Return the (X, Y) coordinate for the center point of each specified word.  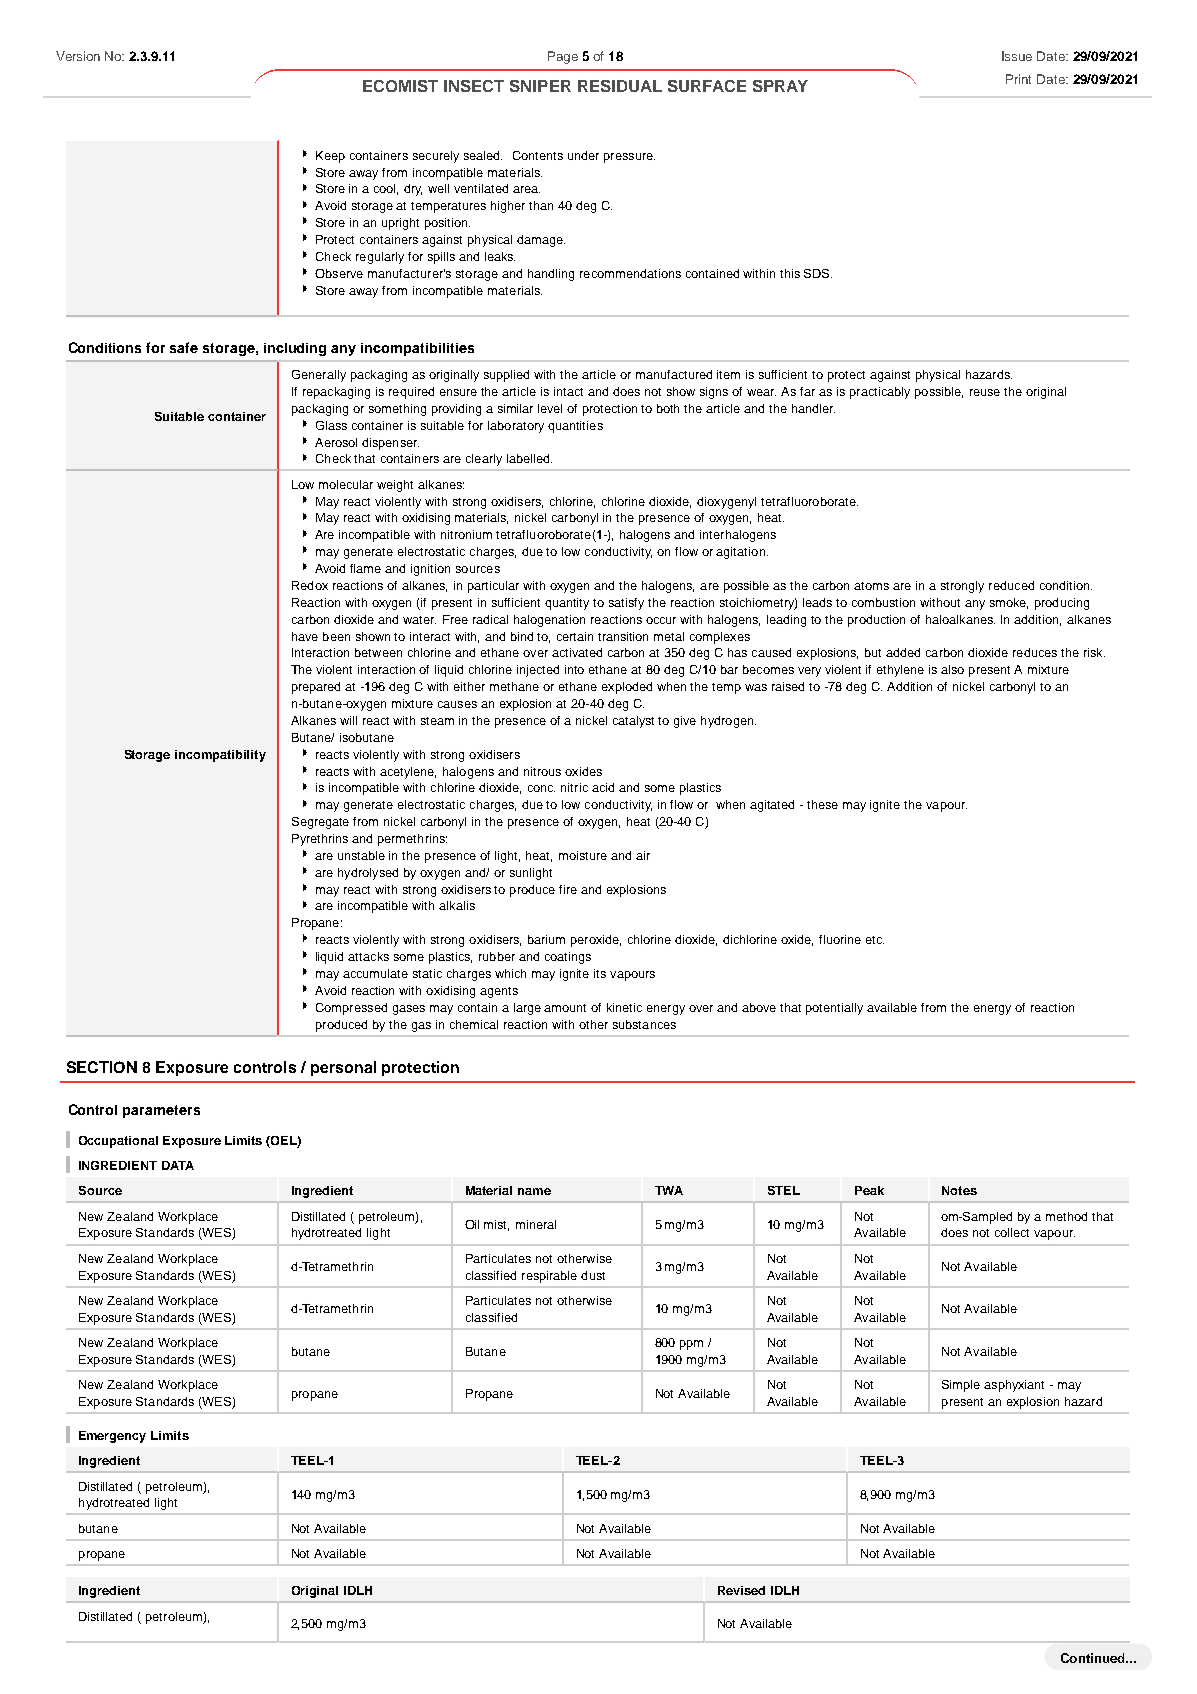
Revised (741, 1590)
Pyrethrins (320, 840)
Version (78, 56)
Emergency (112, 1437)
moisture (583, 855)
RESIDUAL (620, 86)
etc (875, 940)
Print (1018, 79)
